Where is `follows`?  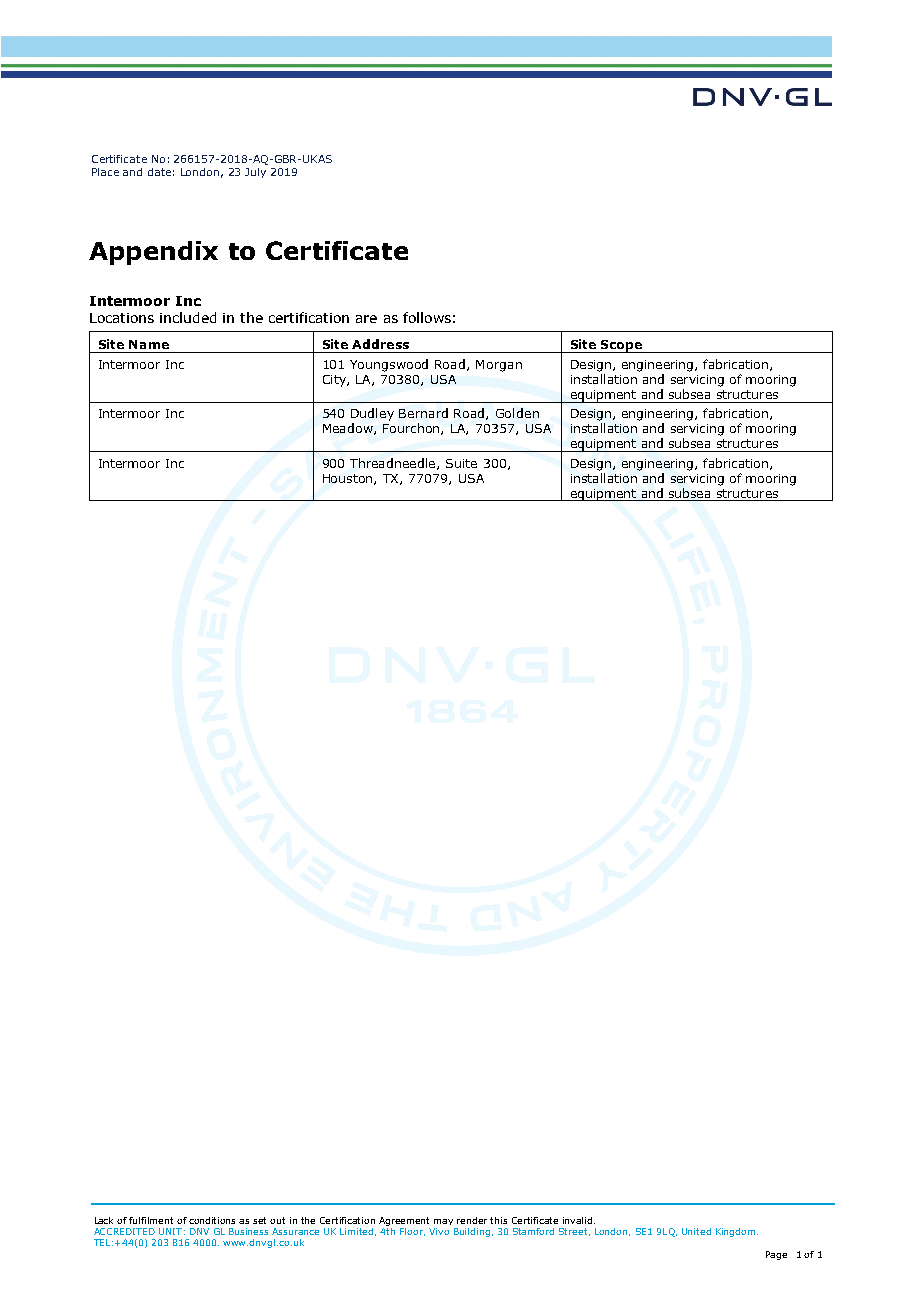 follows is located at coordinates (427, 317).
